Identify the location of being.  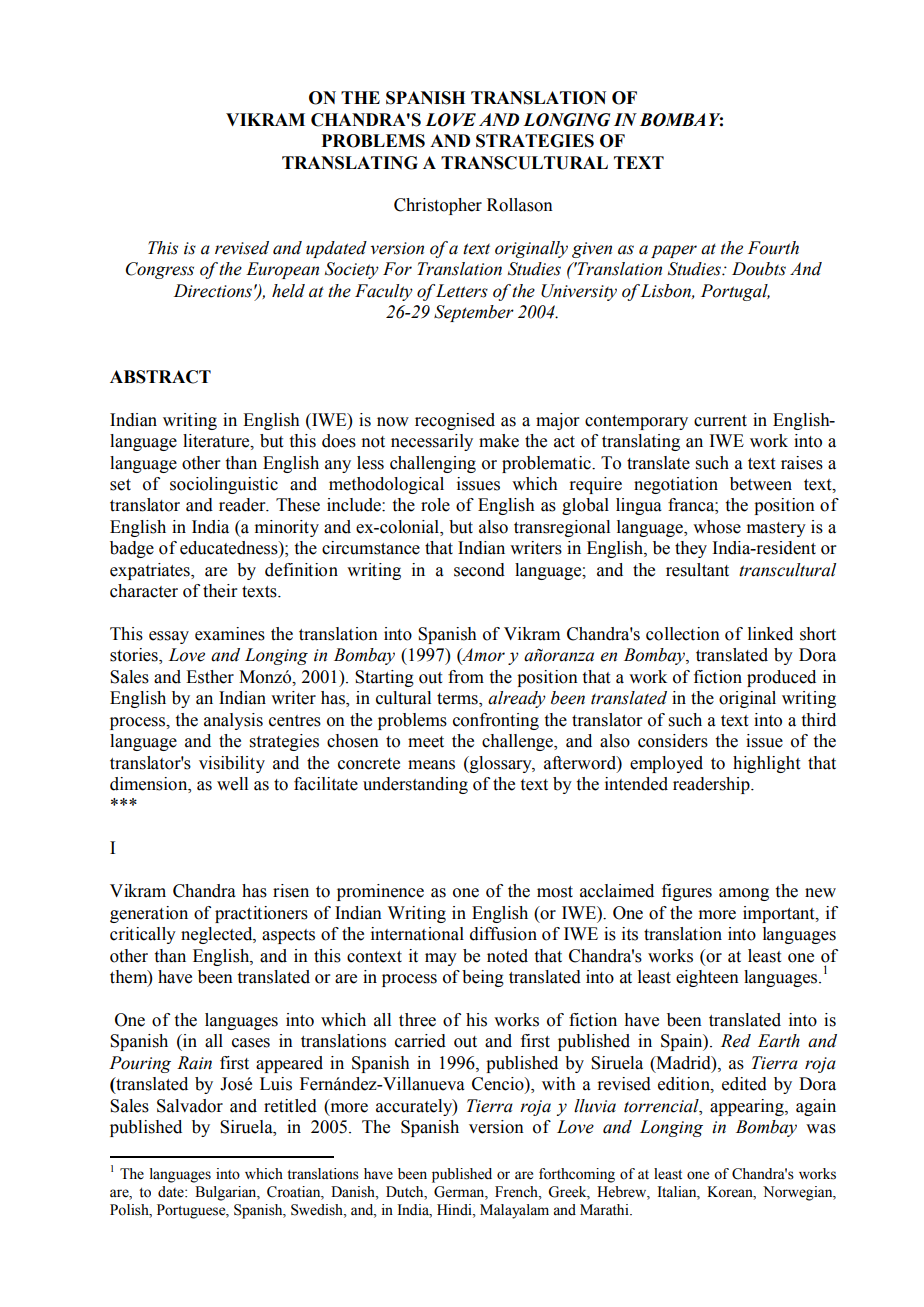
(483, 978).
